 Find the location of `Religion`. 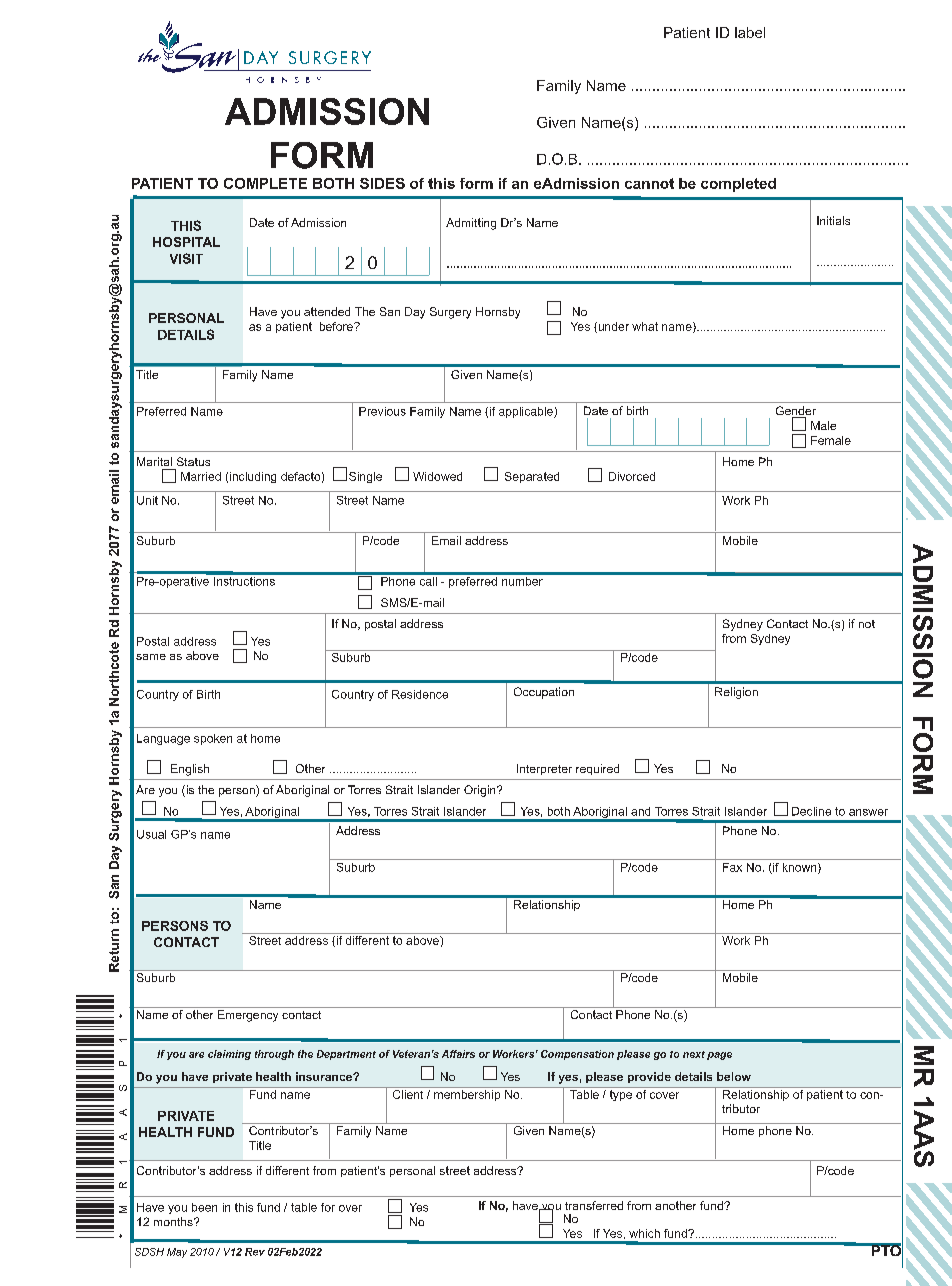

Religion is located at coordinates (736, 693).
